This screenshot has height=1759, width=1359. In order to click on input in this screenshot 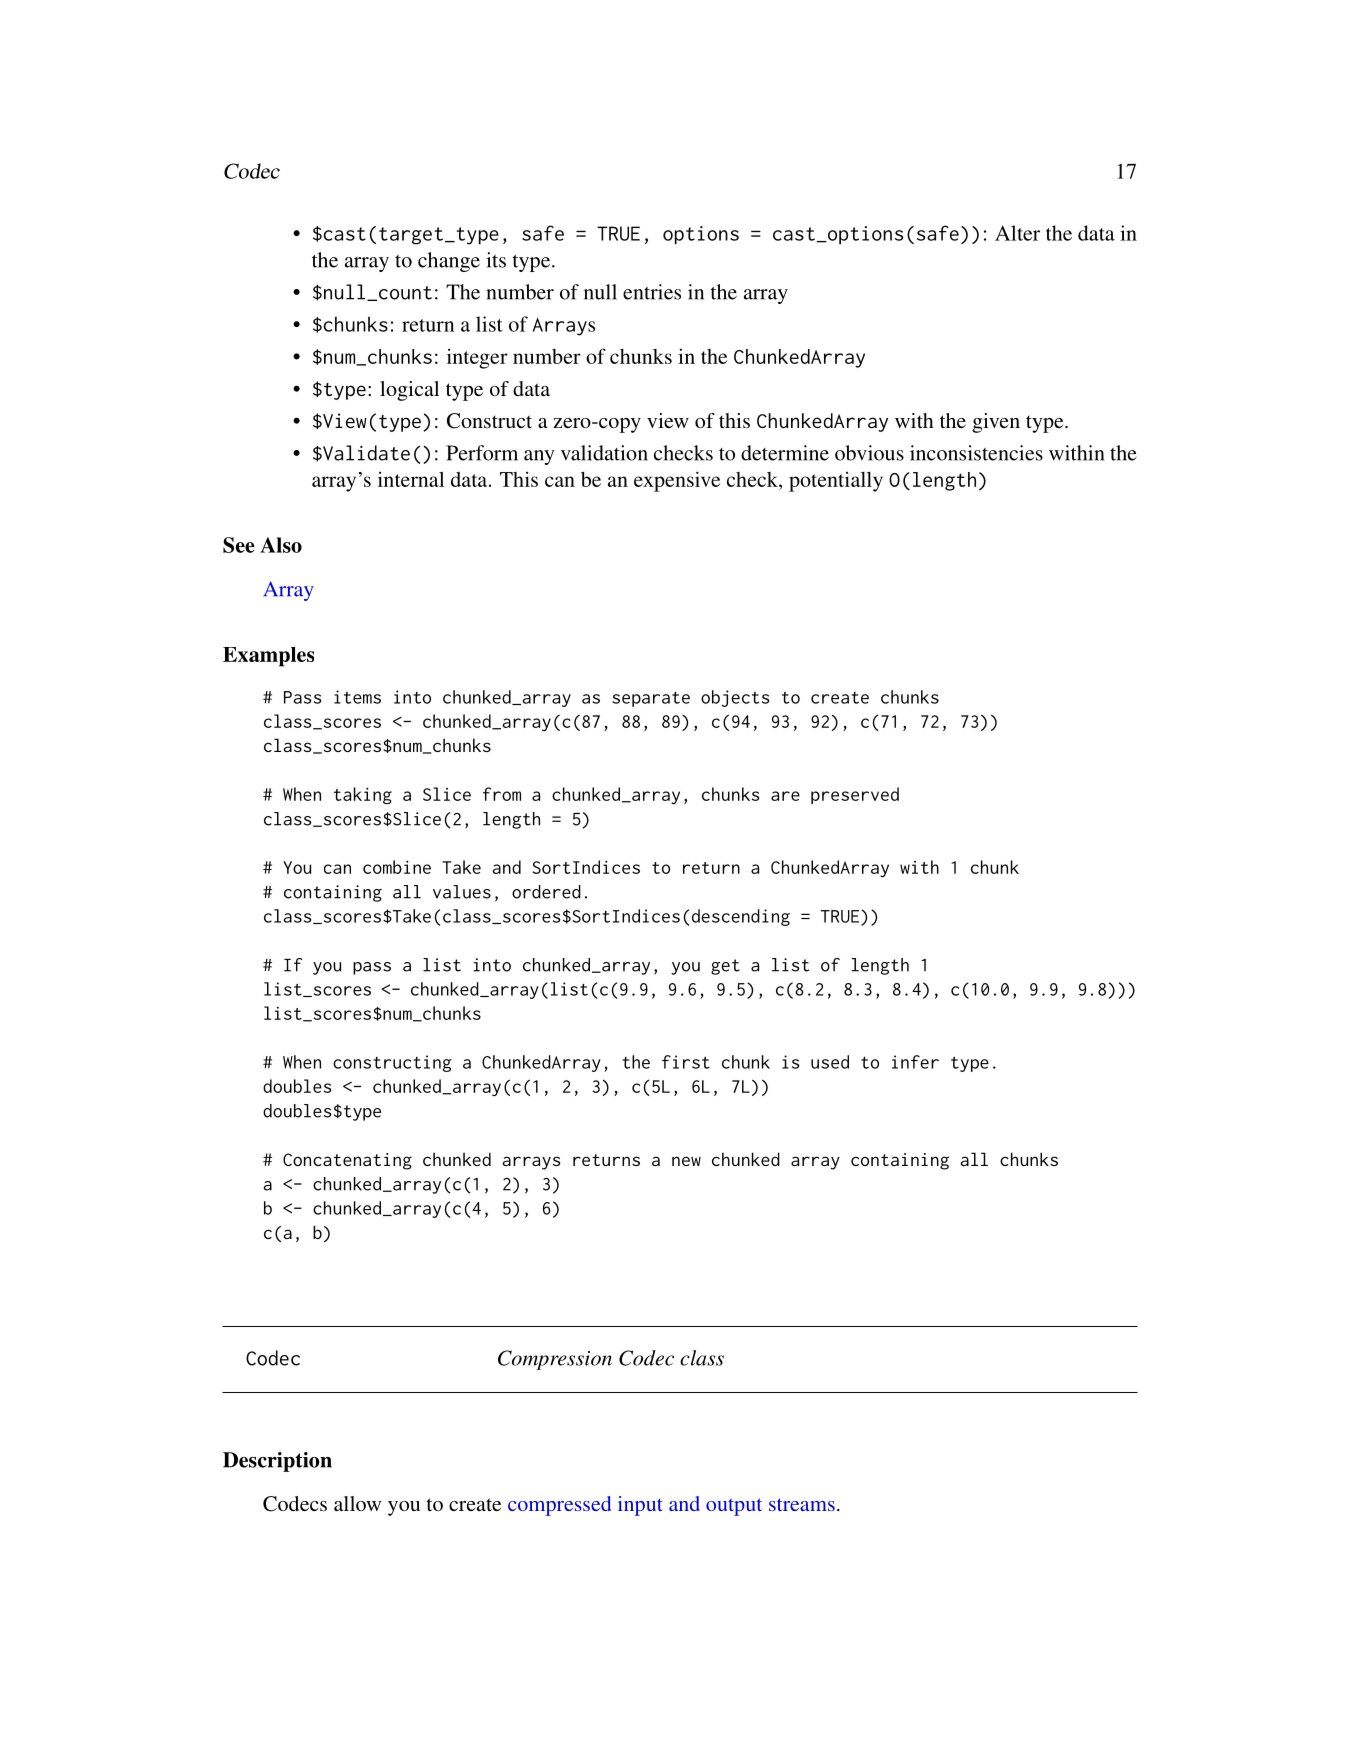, I will do `click(640, 1506)`.
